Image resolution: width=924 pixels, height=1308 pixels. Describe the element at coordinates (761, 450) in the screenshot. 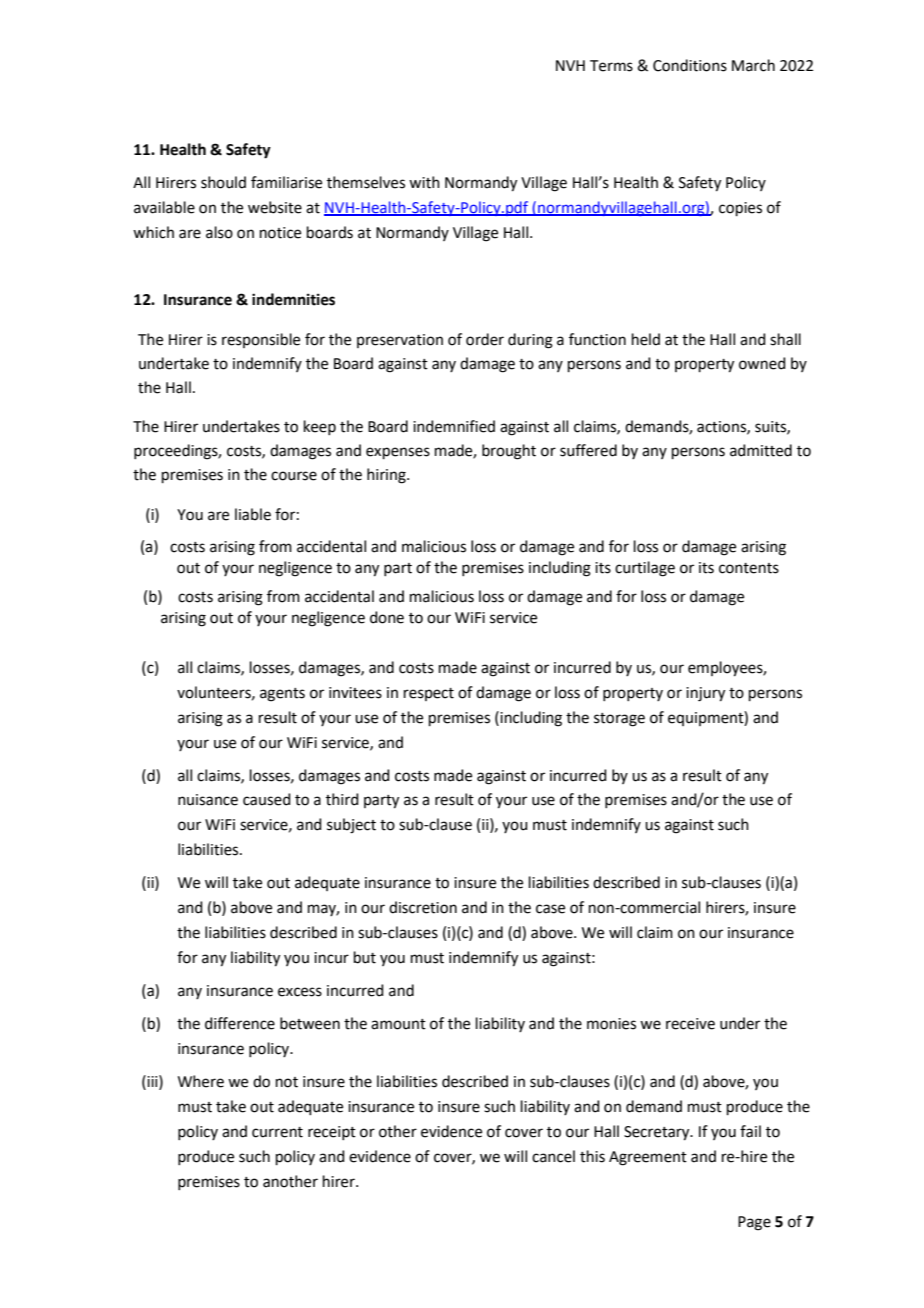

I see `admitted` at that location.
